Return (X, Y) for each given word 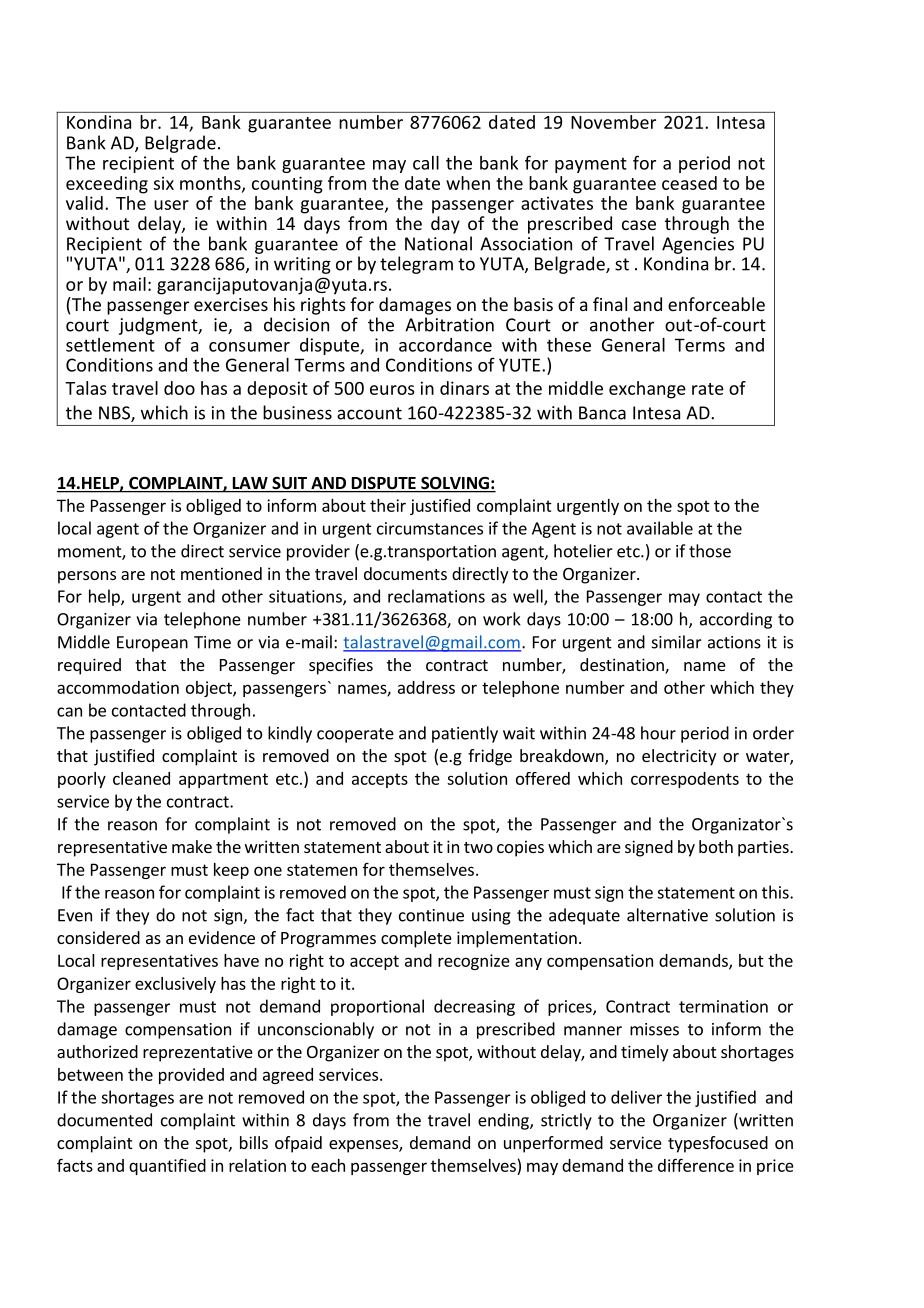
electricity (679, 757)
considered (98, 937)
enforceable (716, 304)
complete (416, 939)
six (164, 183)
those (710, 551)
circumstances (430, 528)
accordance (445, 345)
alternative (667, 915)
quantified (167, 1167)
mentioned (221, 573)
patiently (465, 734)
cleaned (141, 778)
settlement (110, 345)
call (426, 163)
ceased (689, 183)
